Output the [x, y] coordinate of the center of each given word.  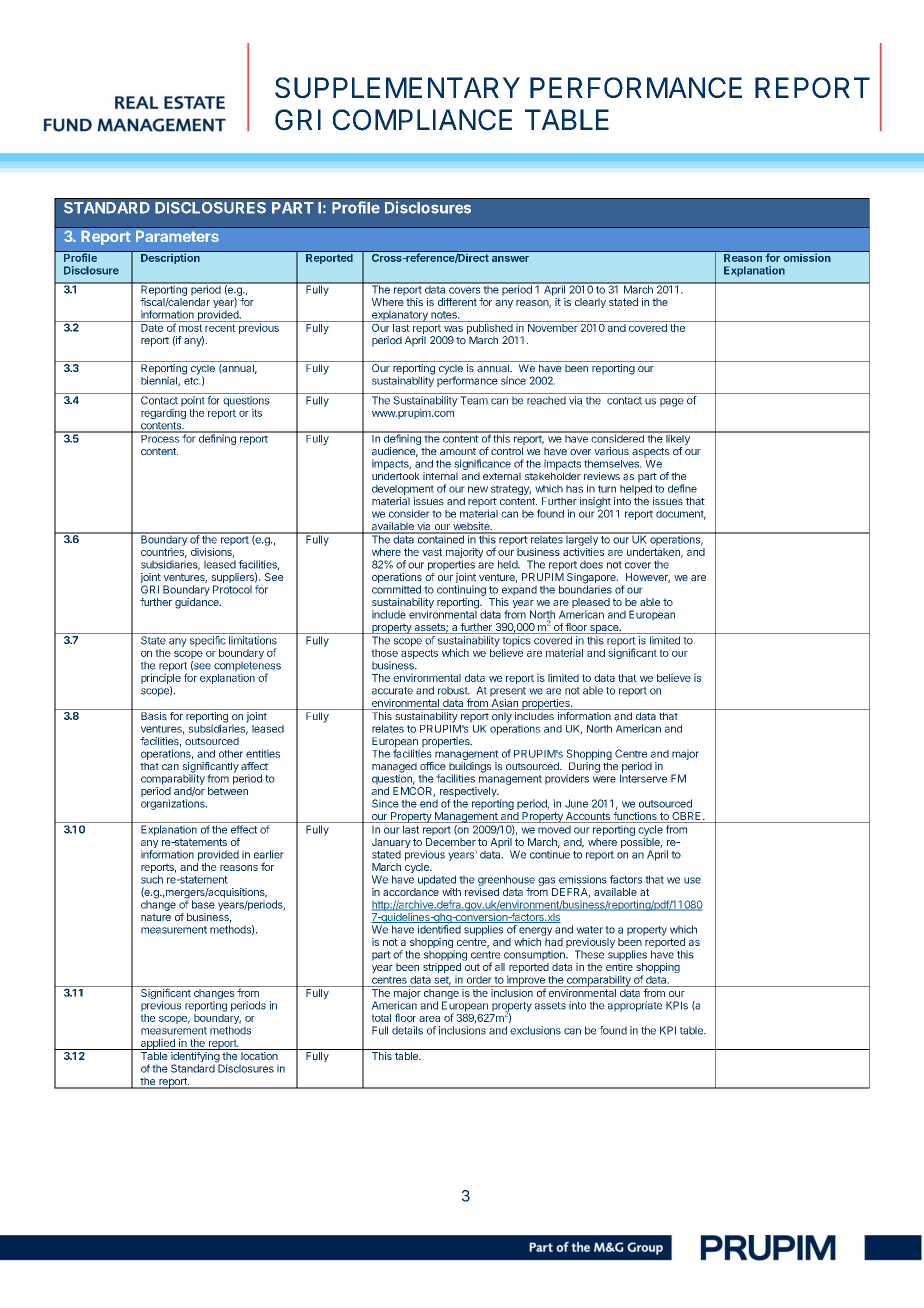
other [231, 754]
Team [474, 400]
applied [157, 1044]
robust [454, 690]
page [672, 402]
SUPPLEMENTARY [397, 87]
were [604, 779]
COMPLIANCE [422, 120]
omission [807, 256]
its [257, 412]
